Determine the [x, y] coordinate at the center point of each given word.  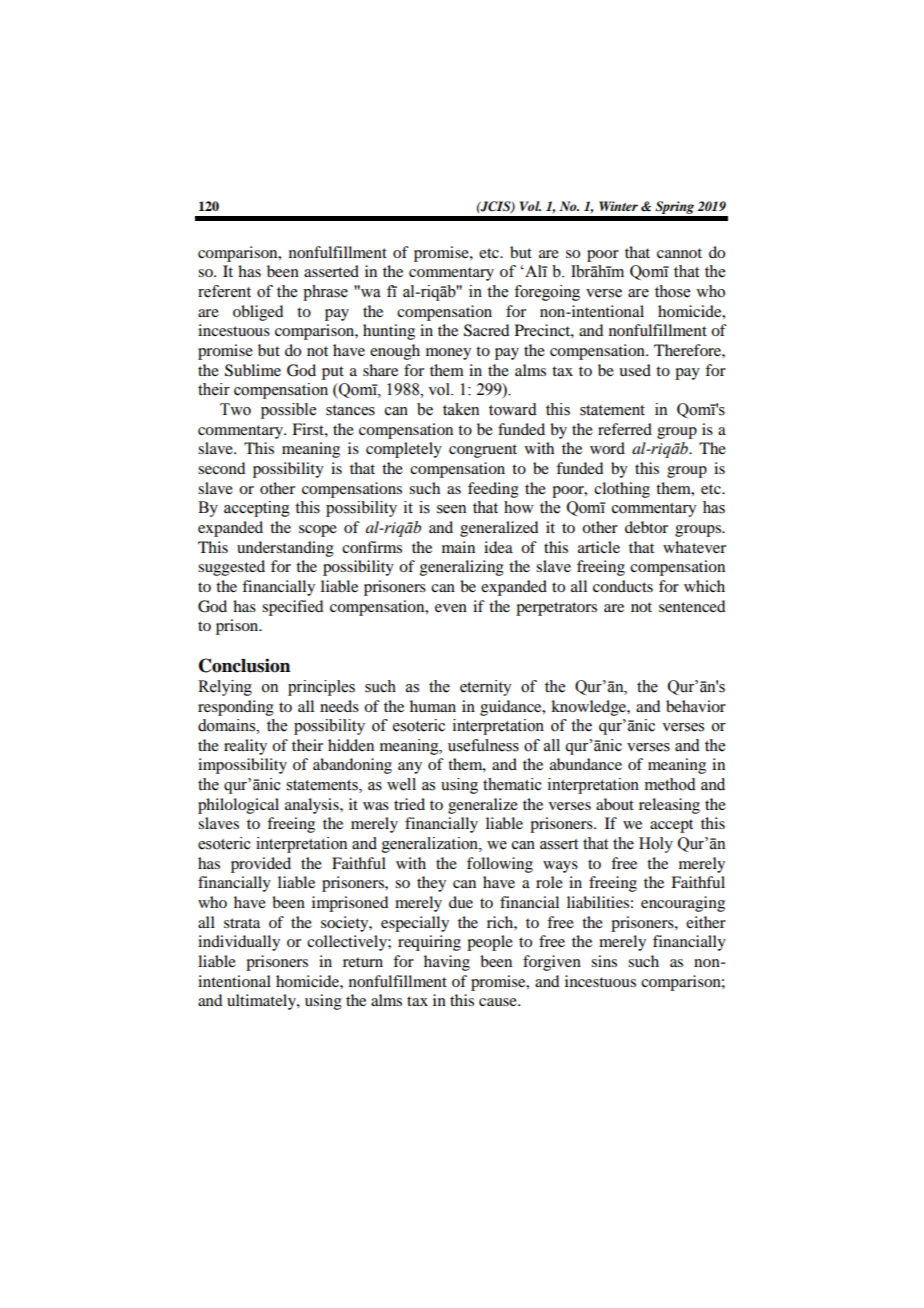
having [447, 963]
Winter [618, 206]
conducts [623, 586]
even [451, 608]
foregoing [547, 293]
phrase [325, 293]
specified [292, 608]
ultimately [262, 1002]
